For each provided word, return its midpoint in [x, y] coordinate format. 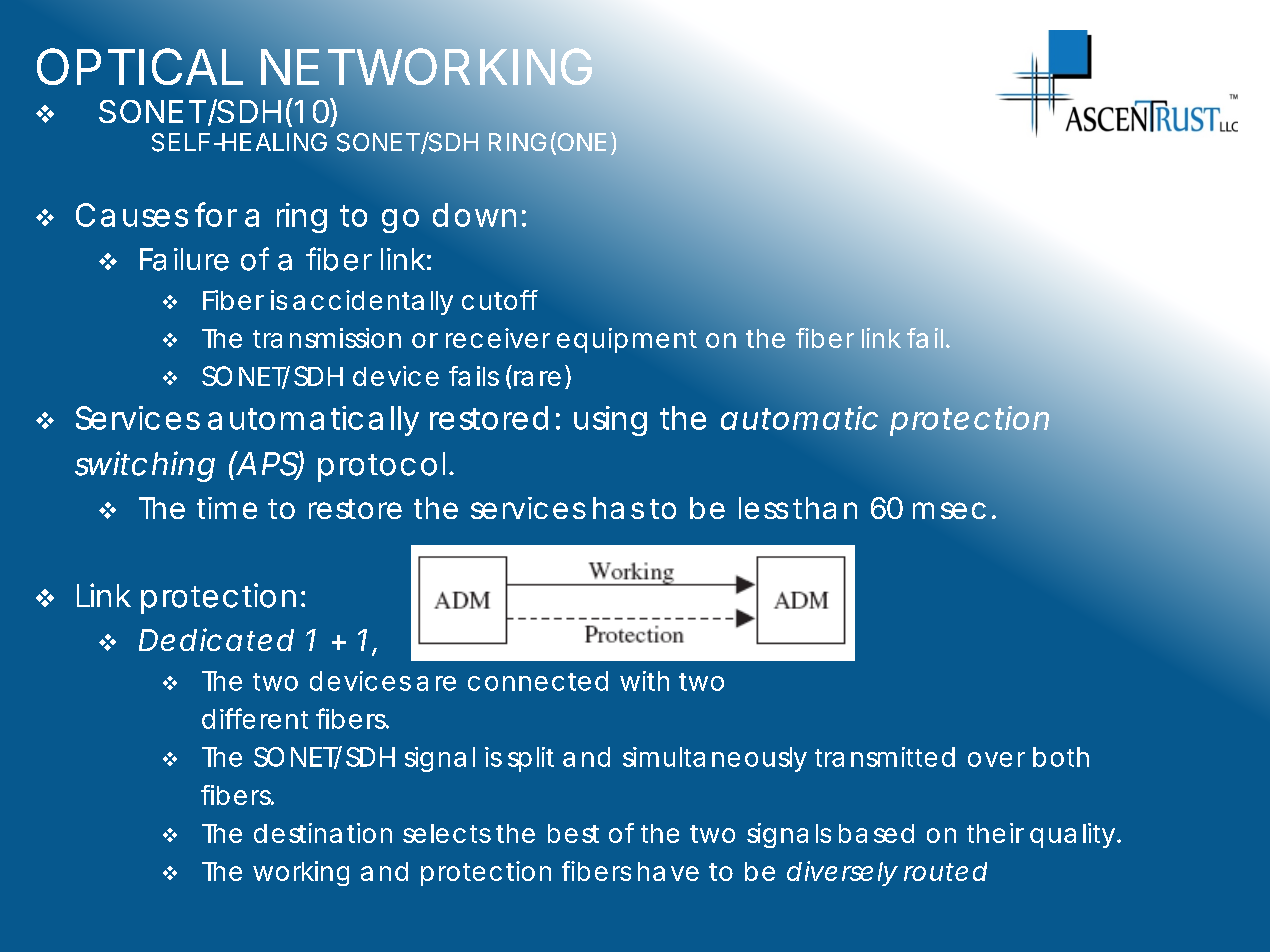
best [573, 833]
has [618, 508]
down [474, 215]
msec [949, 510]
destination [323, 833]
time [227, 508]
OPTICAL [140, 66]
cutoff [500, 300]
